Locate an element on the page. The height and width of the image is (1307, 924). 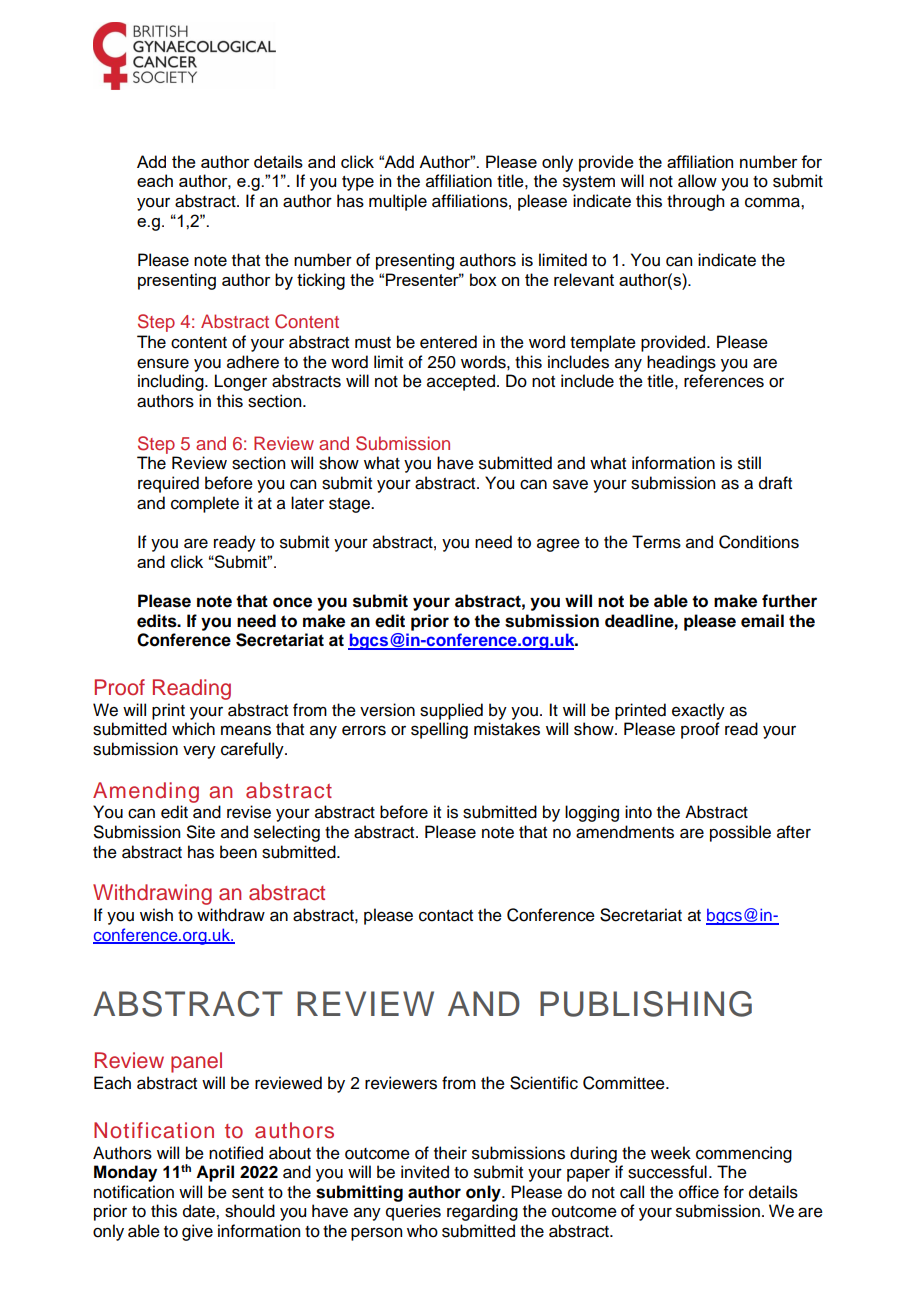
office is located at coordinates (699, 1192).
